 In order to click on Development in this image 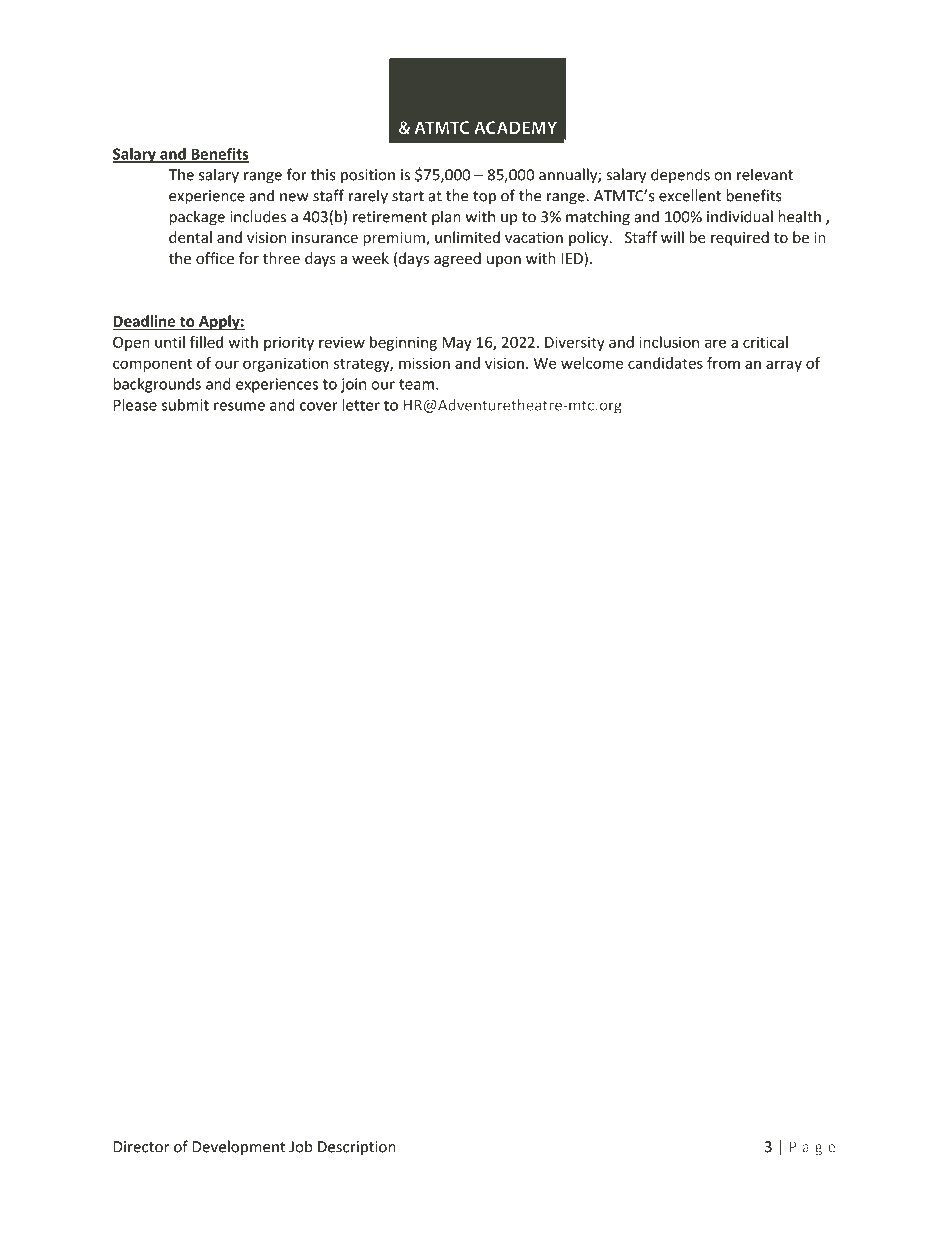, I will do `click(239, 1148)`.
